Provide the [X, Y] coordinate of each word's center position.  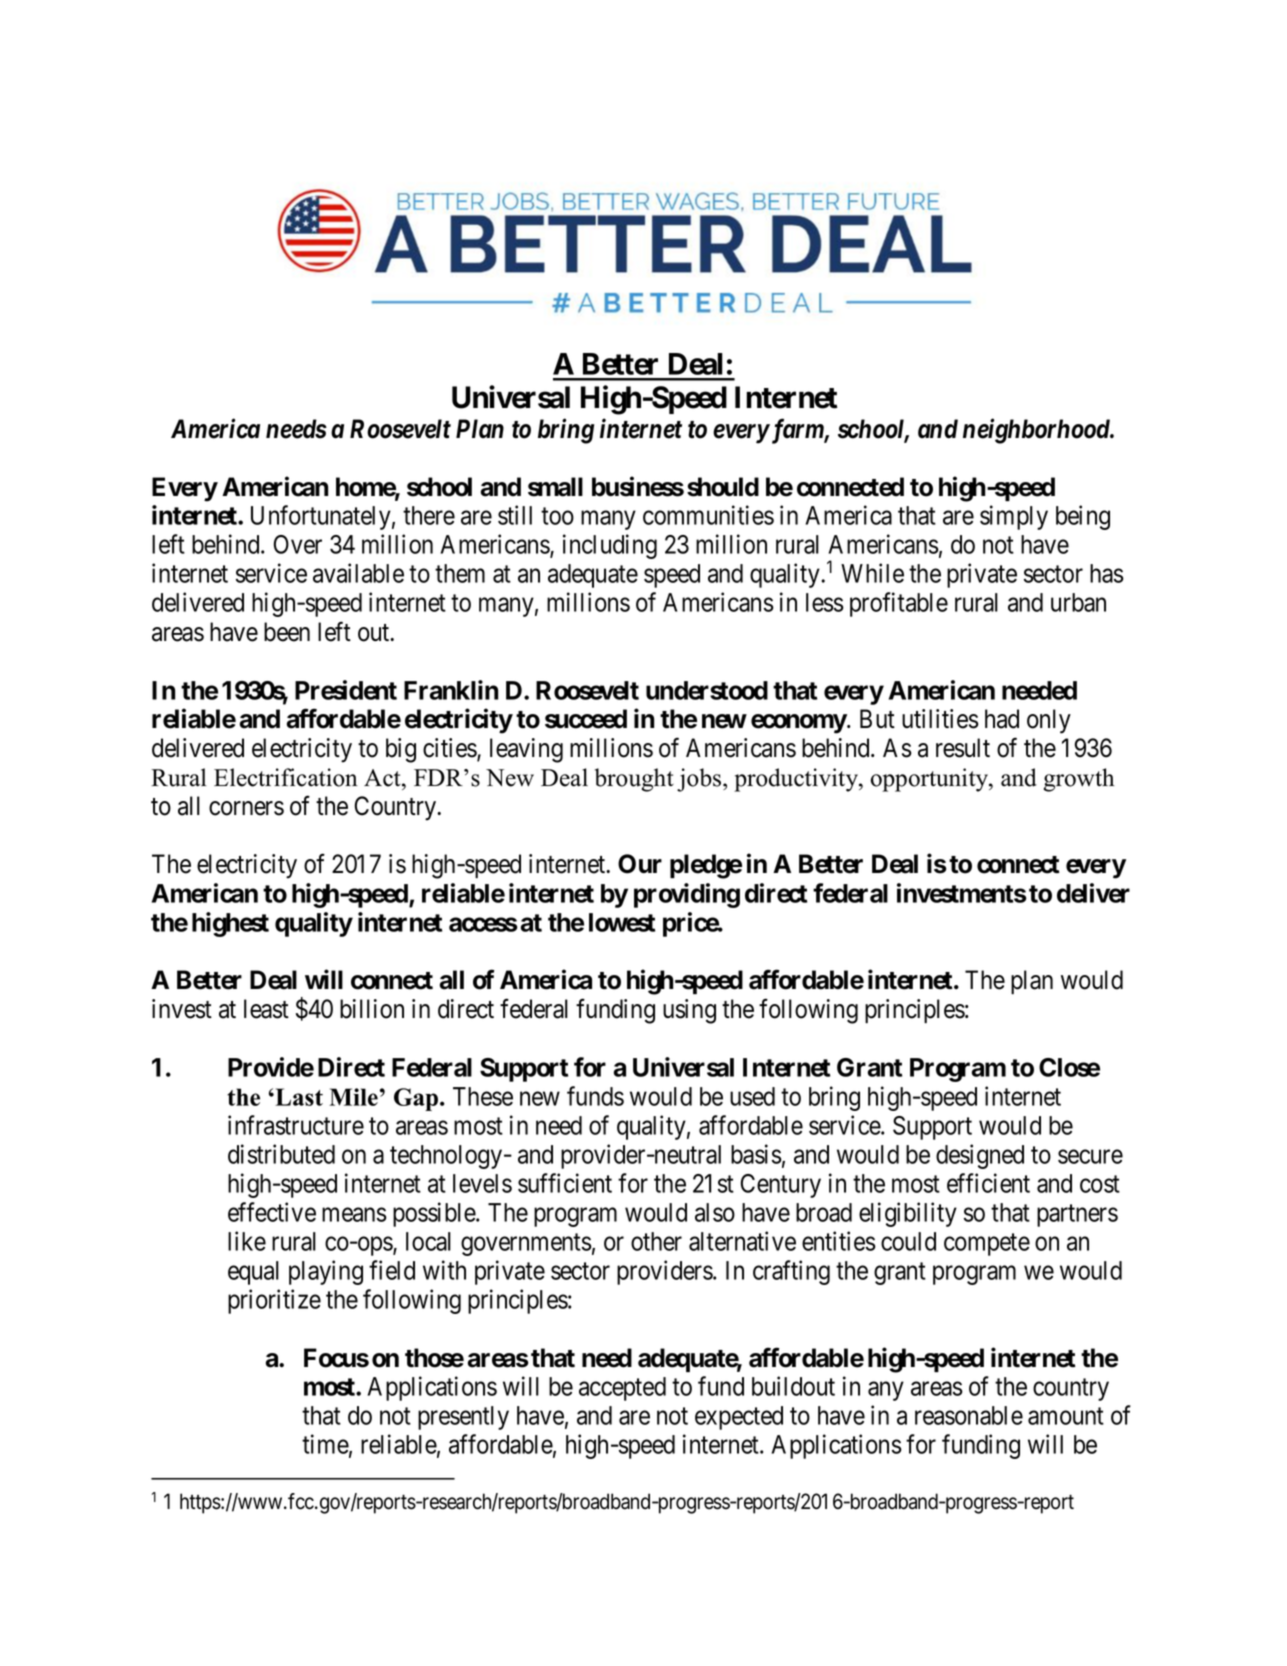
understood [707, 690]
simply [1014, 517]
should [723, 487]
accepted [622, 1389]
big [401, 750]
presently [463, 1418]
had [1002, 719]
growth [1079, 780]
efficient [988, 1183]
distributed [281, 1154]
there [429, 515]
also [715, 1212]
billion [372, 1009]
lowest [622, 922]
